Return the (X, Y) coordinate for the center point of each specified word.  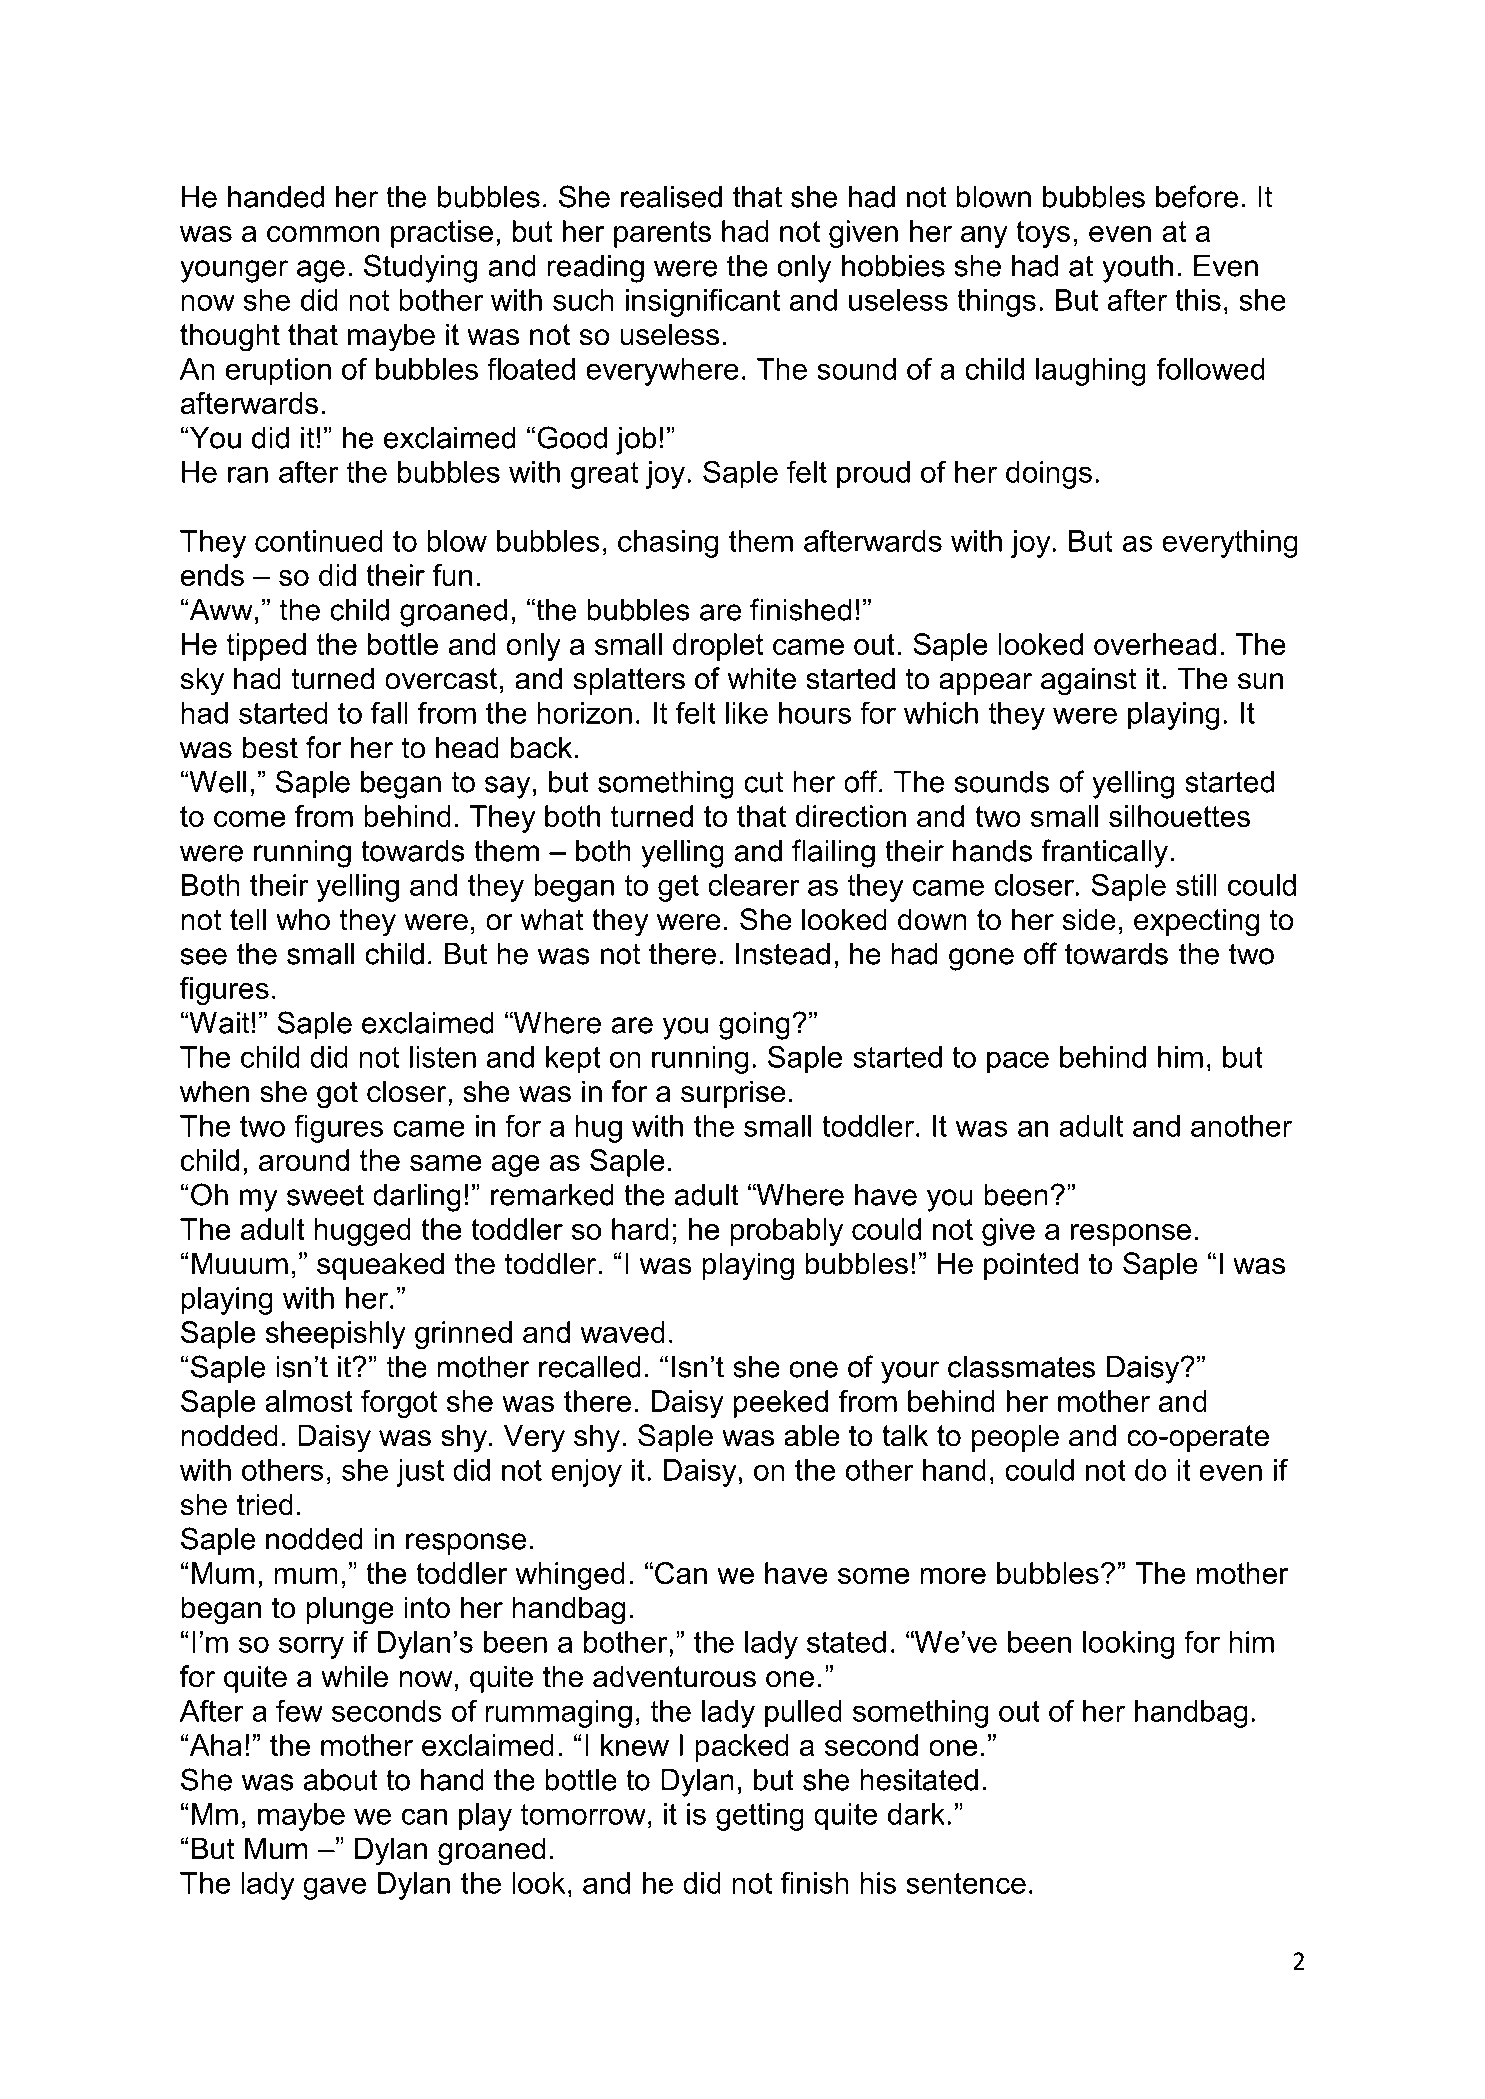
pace (1018, 1062)
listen (443, 1057)
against (1089, 681)
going (754, 1026)
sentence (966, 1883)
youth (1137, 269)
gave (334, 1888)
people (1015, 1438)
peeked (781, 1404)
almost (309, 1401)
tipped (266, 647)
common (323, 234)
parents (662, 234)
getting (760, 1817)
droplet (718, 647)
